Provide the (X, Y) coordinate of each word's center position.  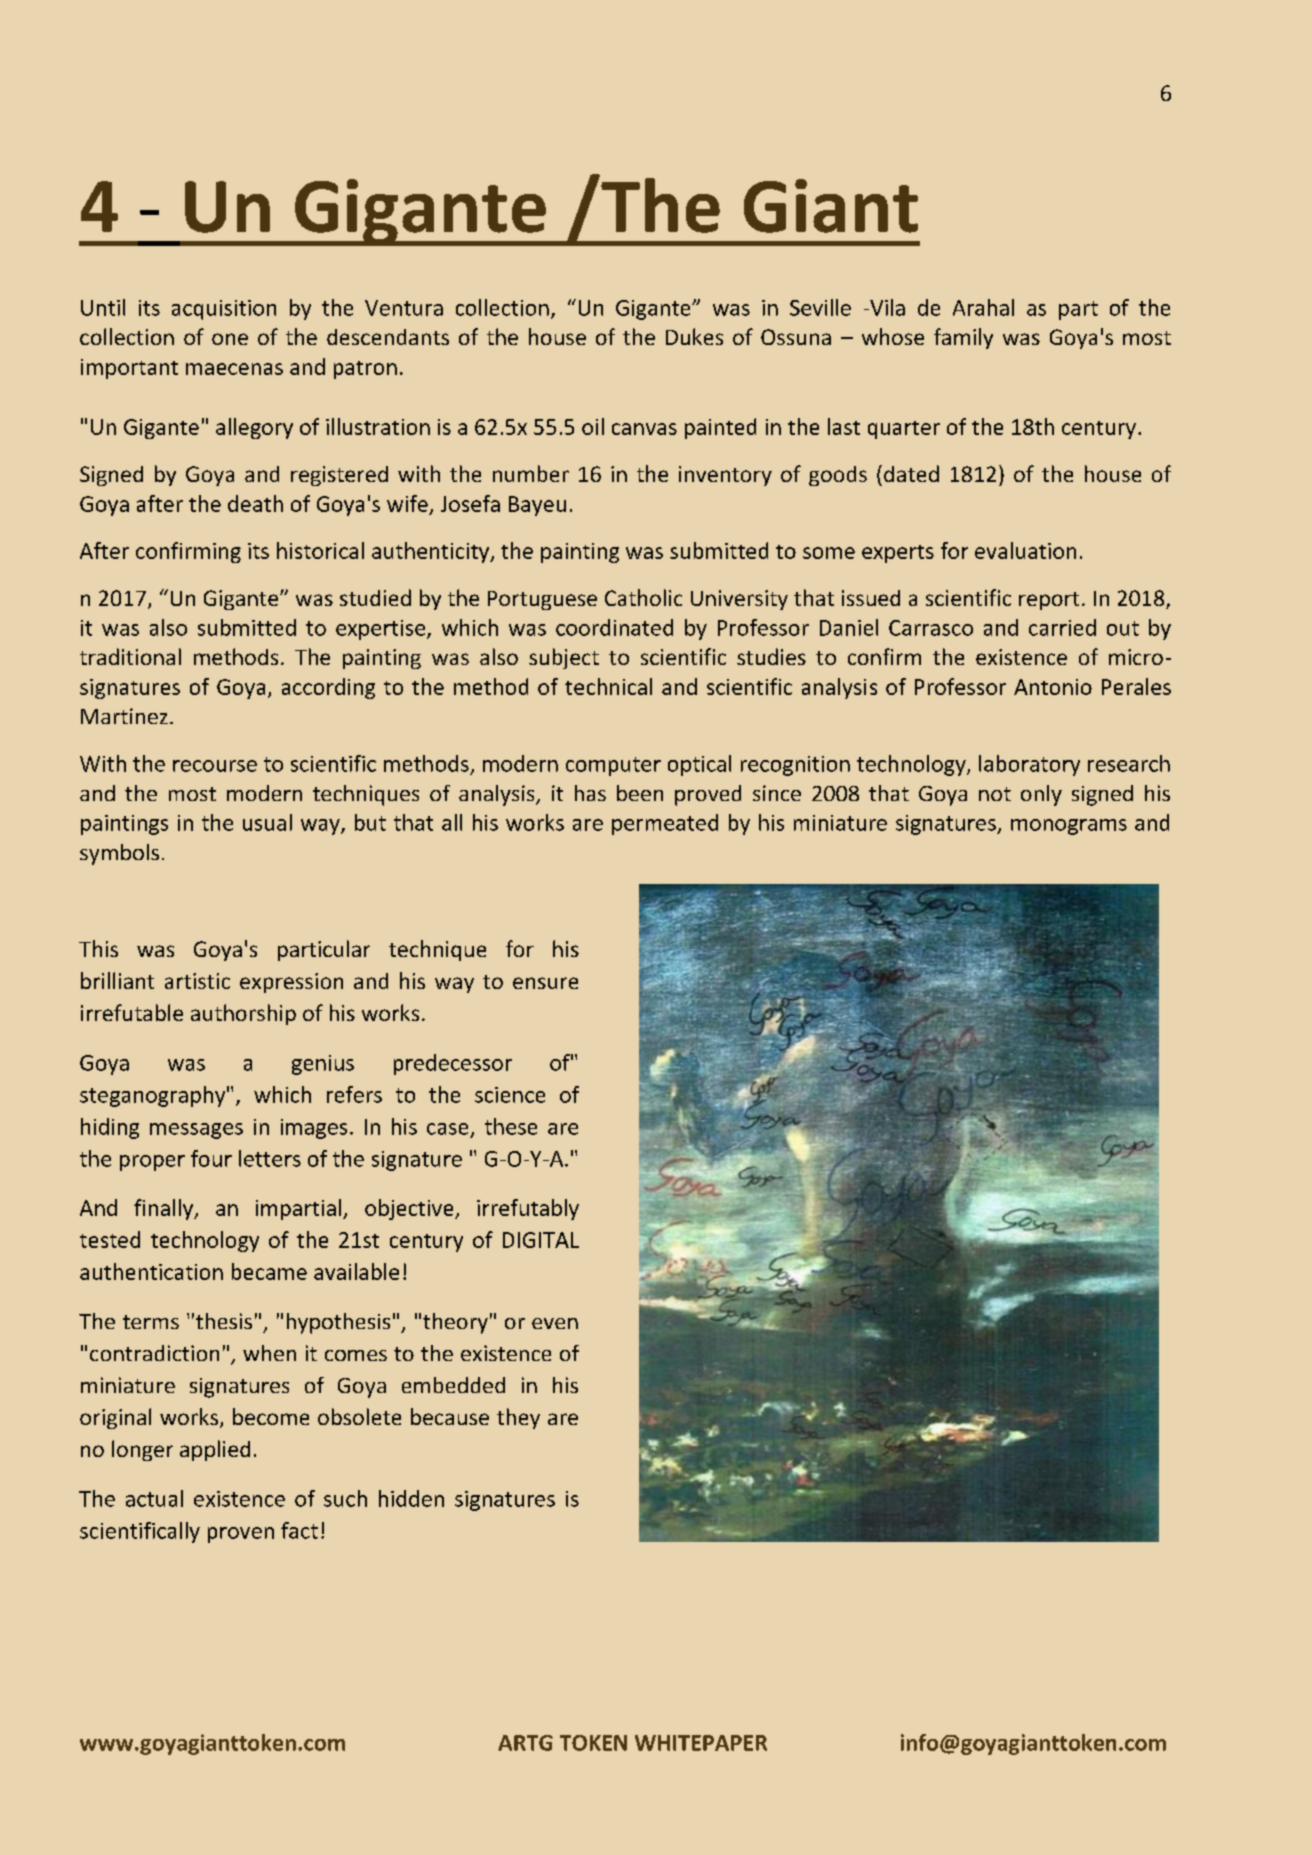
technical (608, 686)
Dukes (694, 336)
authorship (243, 1014)
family (963, 338)
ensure (545, 983)
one (230, 339)
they (518, 1418)
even (555, 1323)
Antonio (1053, 687)
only (1041, 795)
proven (241, 1535)
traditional (130, 656)
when (269, 1353)
